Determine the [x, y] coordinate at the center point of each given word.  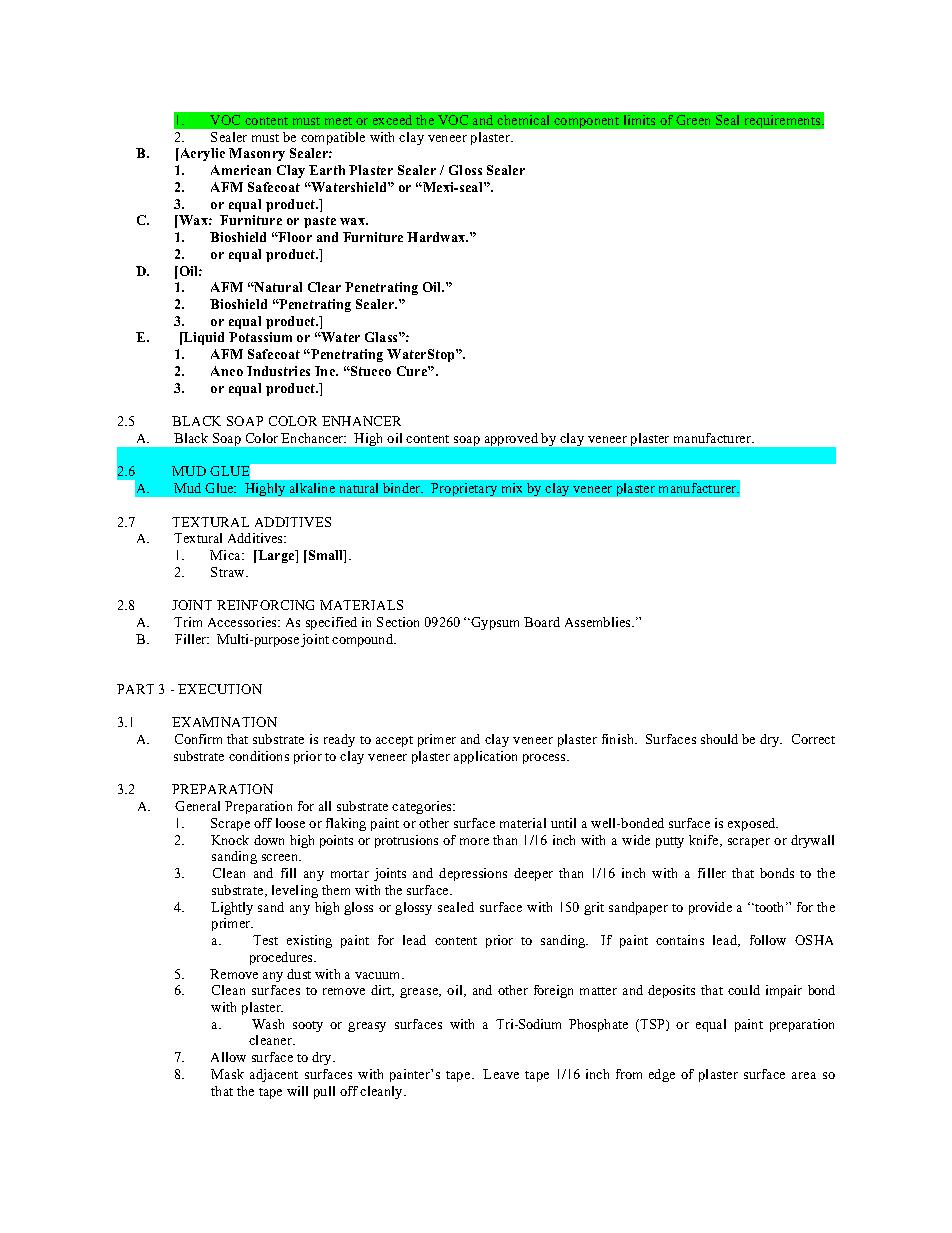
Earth [327, 170]
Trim [188, 622]
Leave [501, 1074]
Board [542, 622]
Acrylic [201, 154]
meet [338, 121]
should [719, 739]
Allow [228, 1057]
